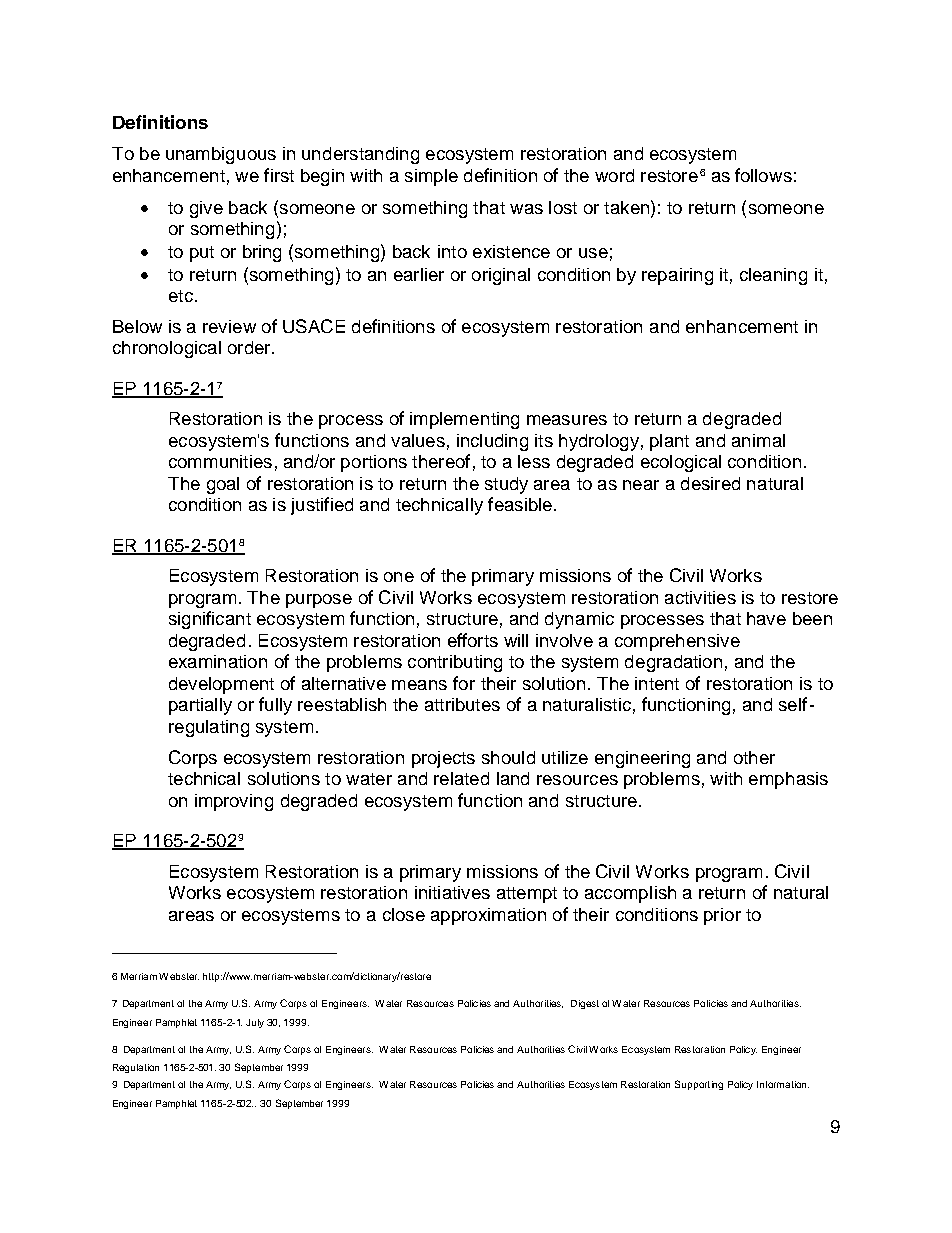 The width and height of the document is (952, 1233). What do you see at coordinates (710, 483) in the document?
I see `desired` at bounding box center [710, 483].
